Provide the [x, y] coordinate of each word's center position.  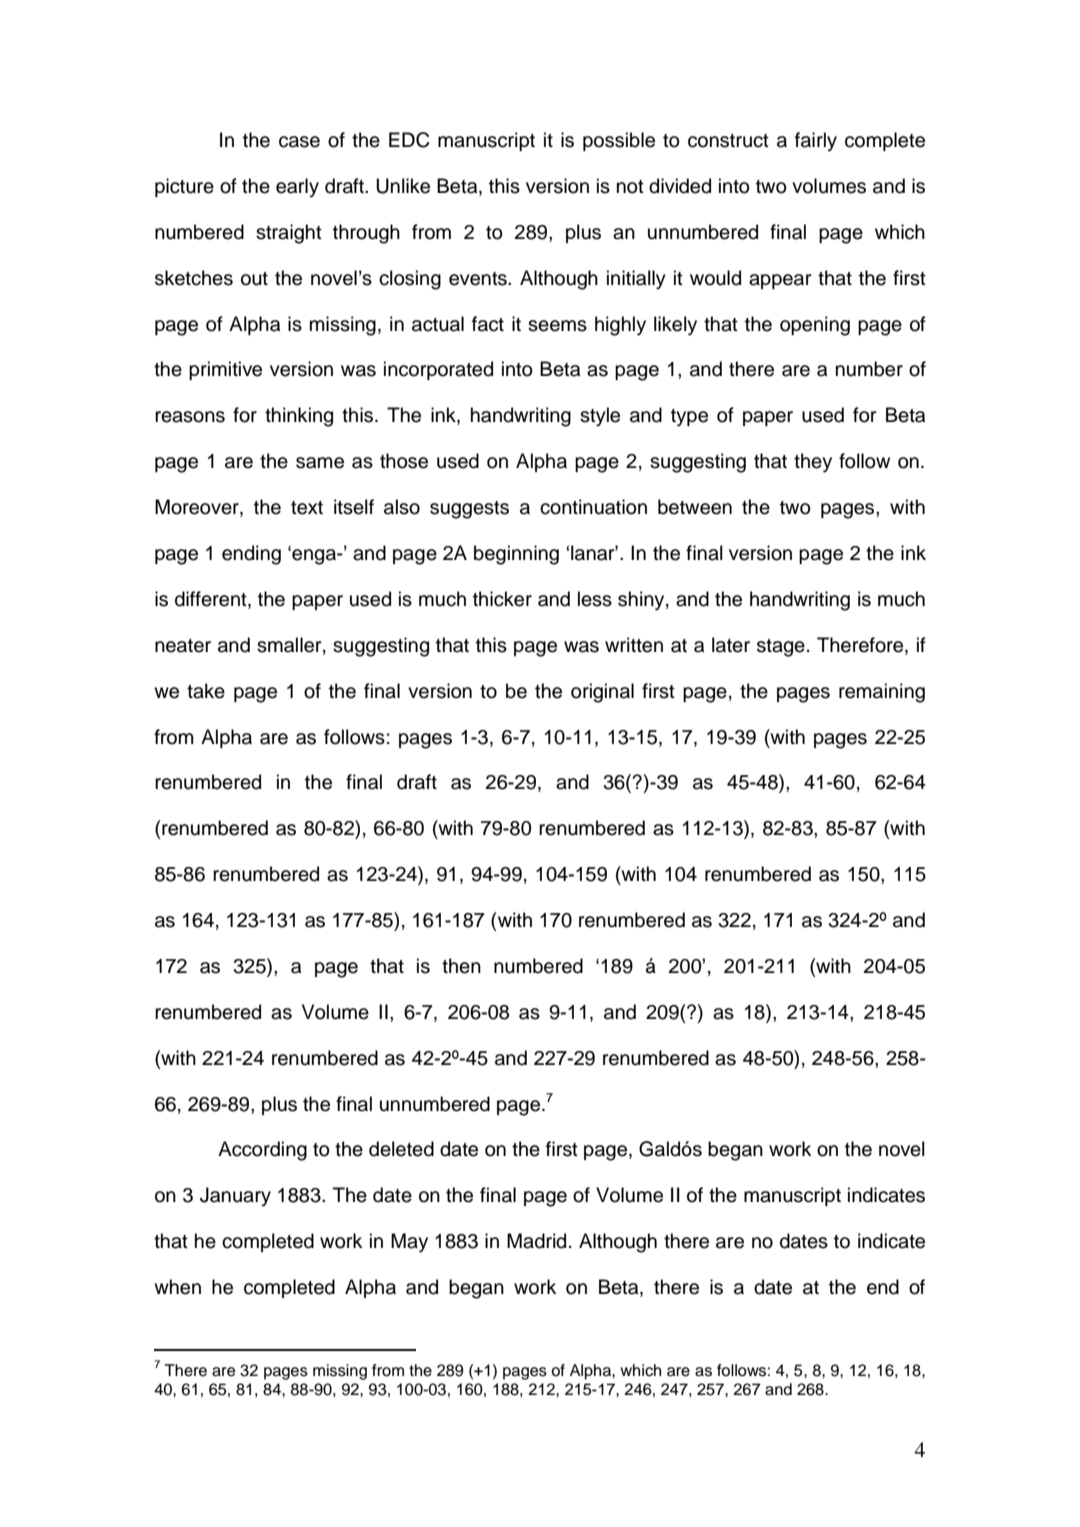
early [297, 188]
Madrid [536, 1241]
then [461, 966]
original [602, 693]
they [813, 463]
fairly [816, 142]
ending [251, 555]
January [235, 1197]
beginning [516, 555]
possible [619, 141]
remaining [882, 693]
